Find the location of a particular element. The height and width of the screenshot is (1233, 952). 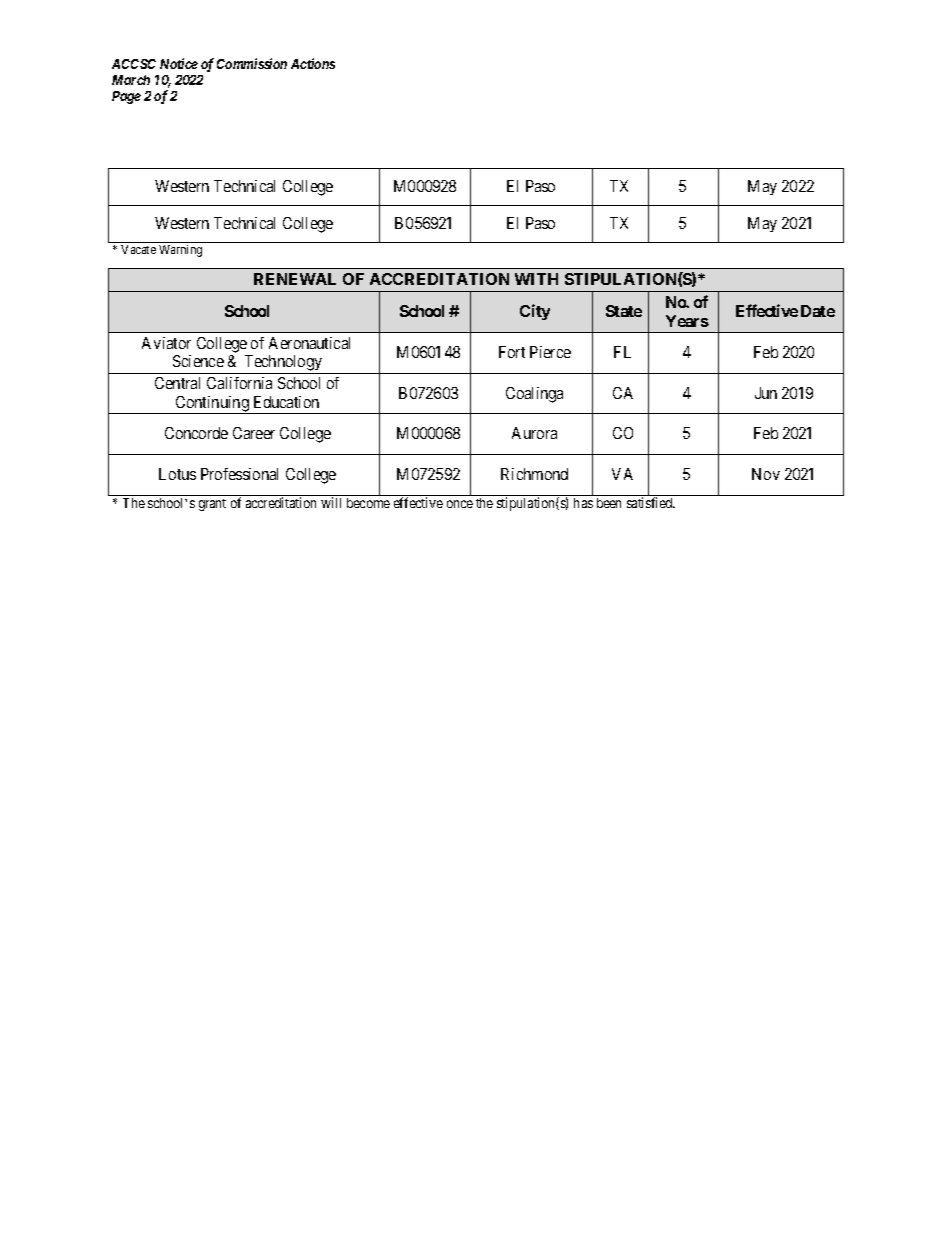

Commission is located at coordinates (252, 63).
